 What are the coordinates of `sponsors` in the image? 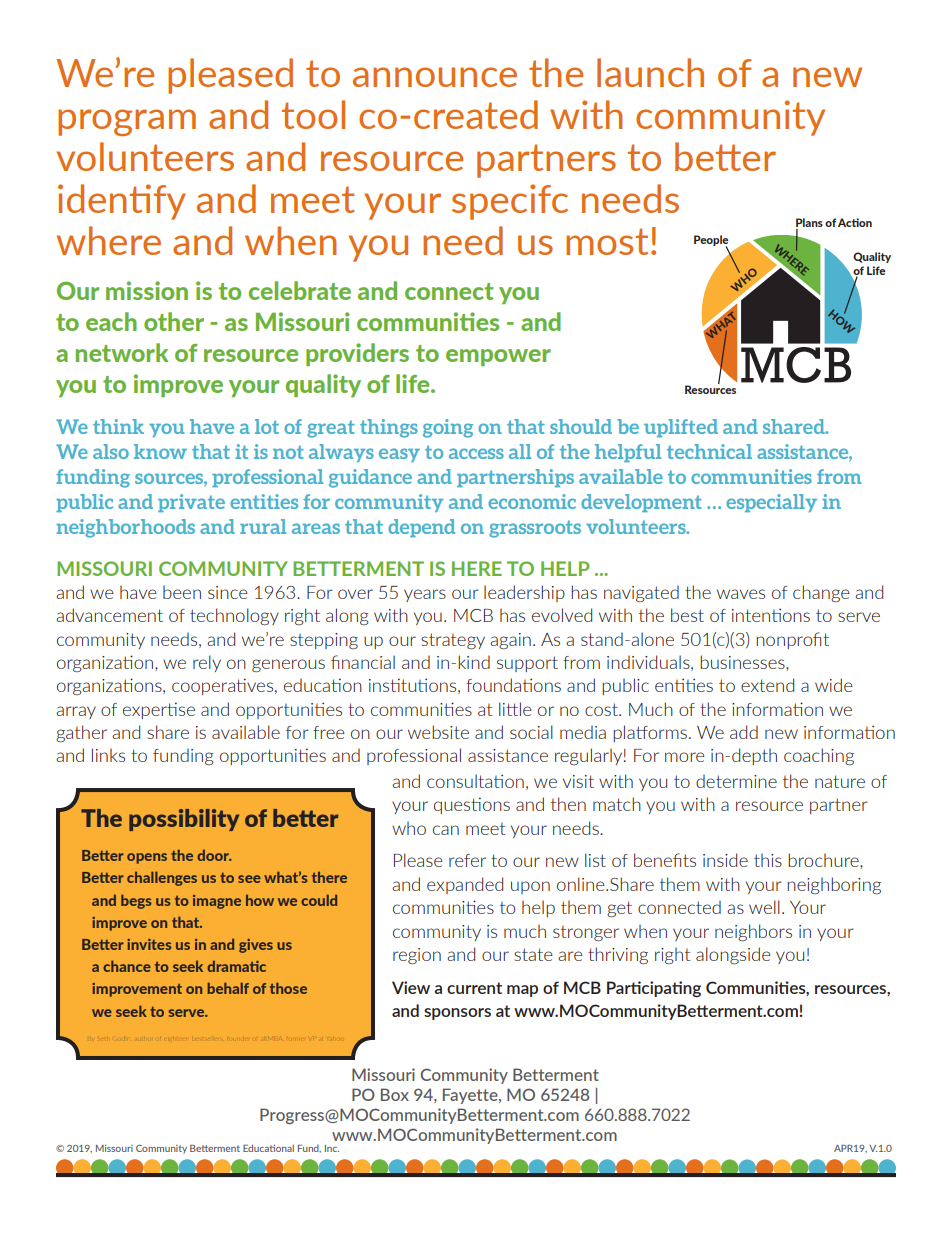 It's located at (457, 1014).
